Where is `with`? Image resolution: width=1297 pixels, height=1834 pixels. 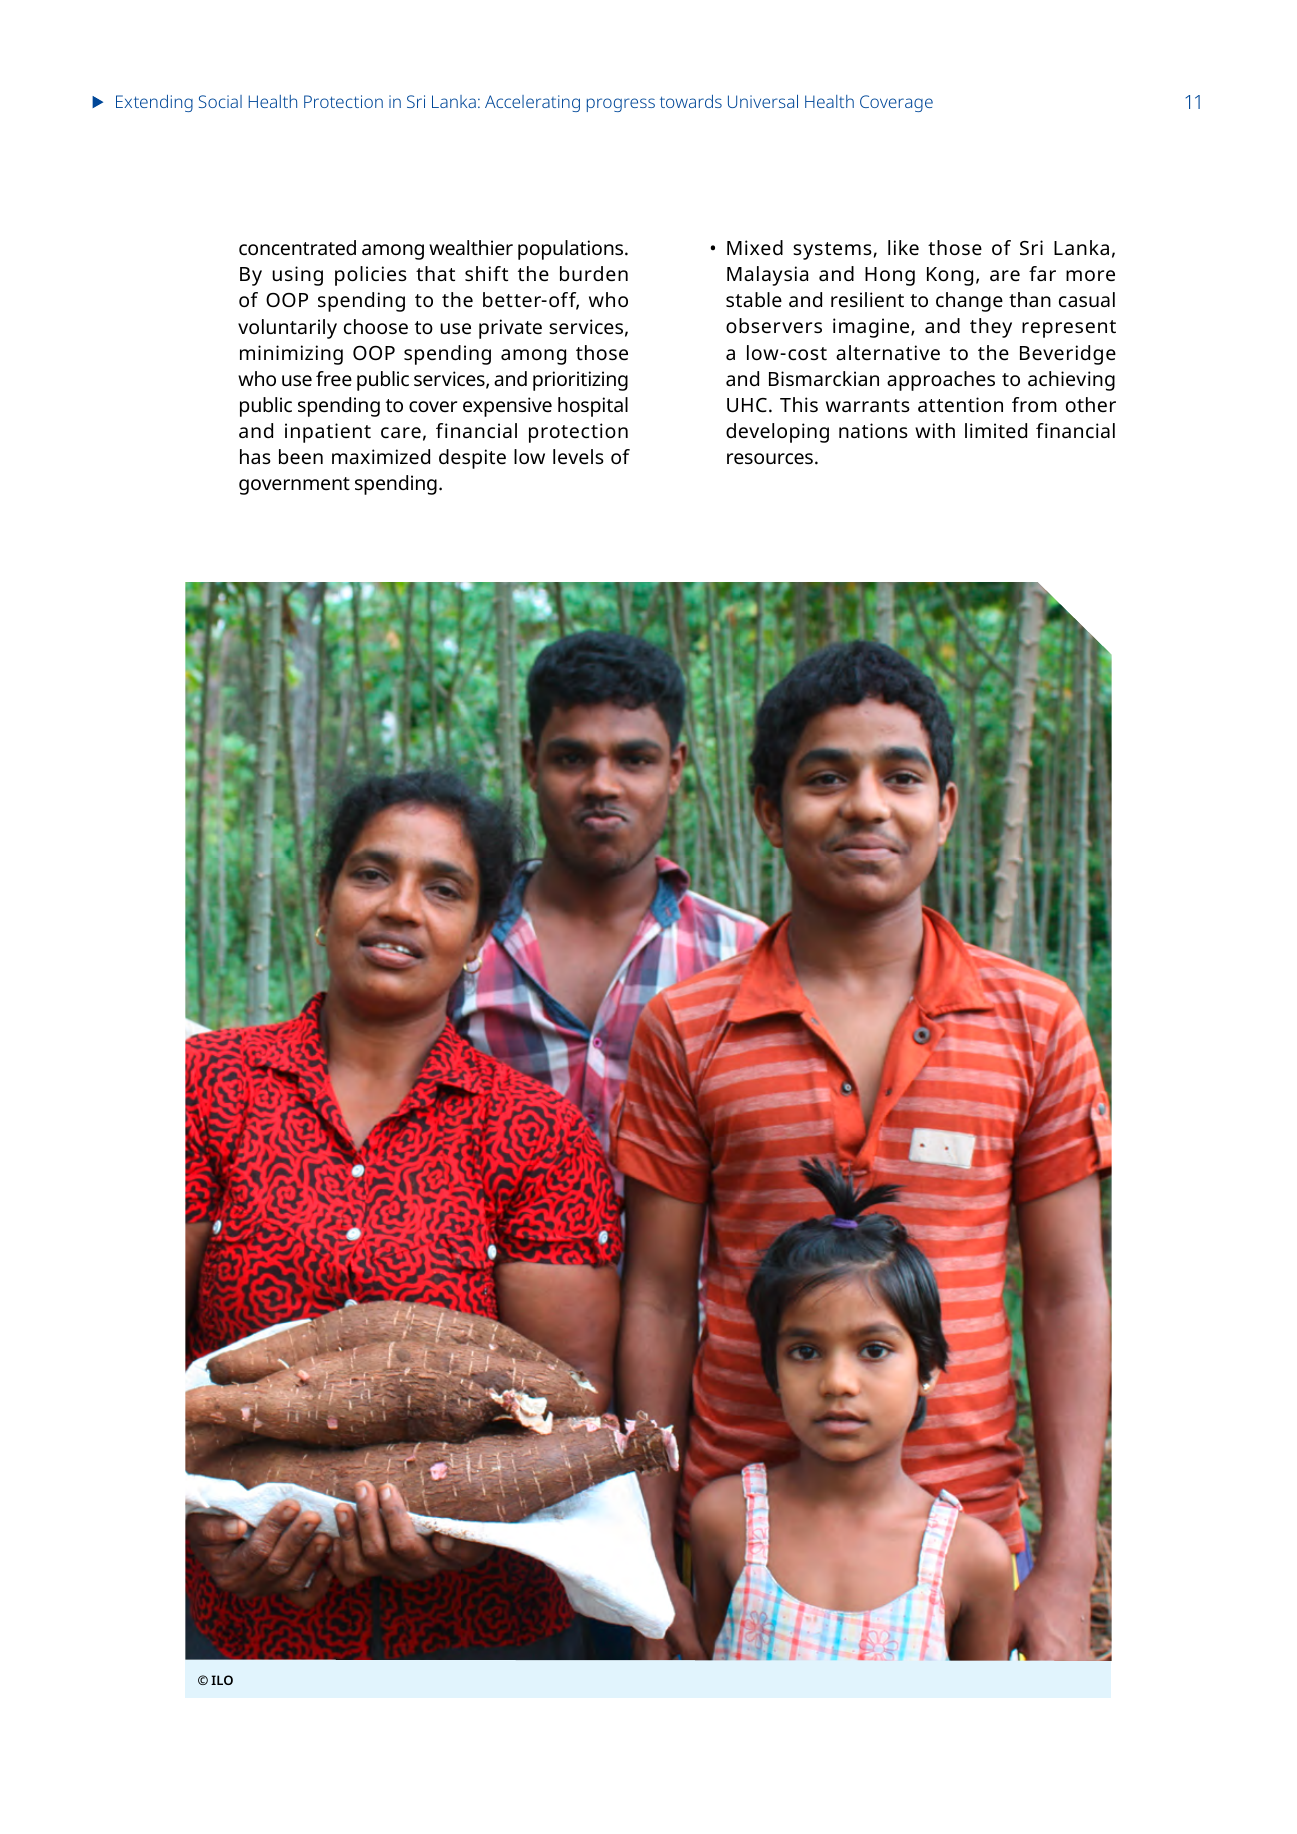
with is located at coordinates (935, 430).
